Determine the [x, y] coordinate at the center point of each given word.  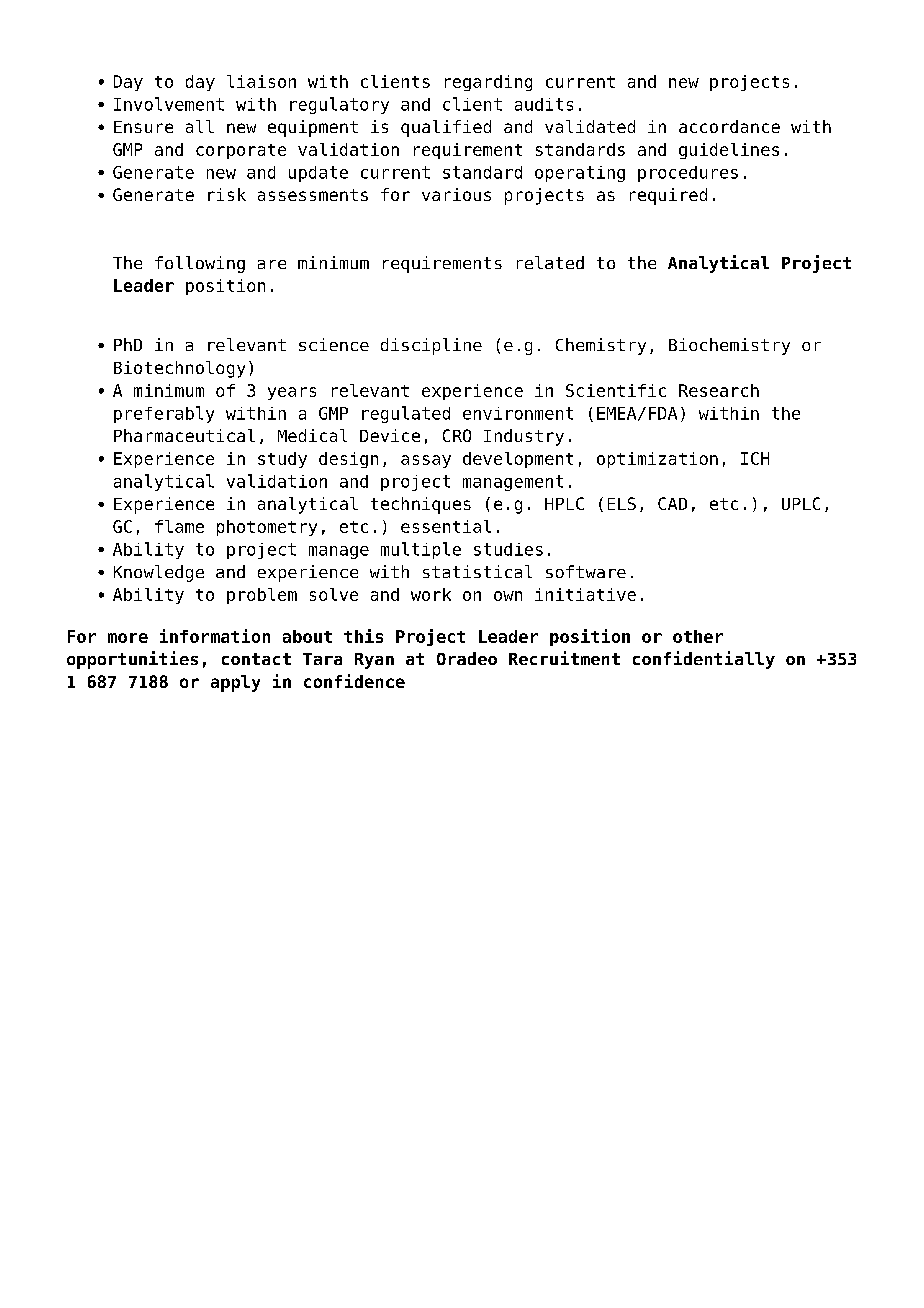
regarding [488, 83]
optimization [657, 460]
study [282, 460]
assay [426, 461]
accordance [729, 126]
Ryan [374, 661]
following [200, 264]
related [550, 262]
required [668, 196]
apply [235, 683]
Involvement [169, 104]
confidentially [704, 660]
